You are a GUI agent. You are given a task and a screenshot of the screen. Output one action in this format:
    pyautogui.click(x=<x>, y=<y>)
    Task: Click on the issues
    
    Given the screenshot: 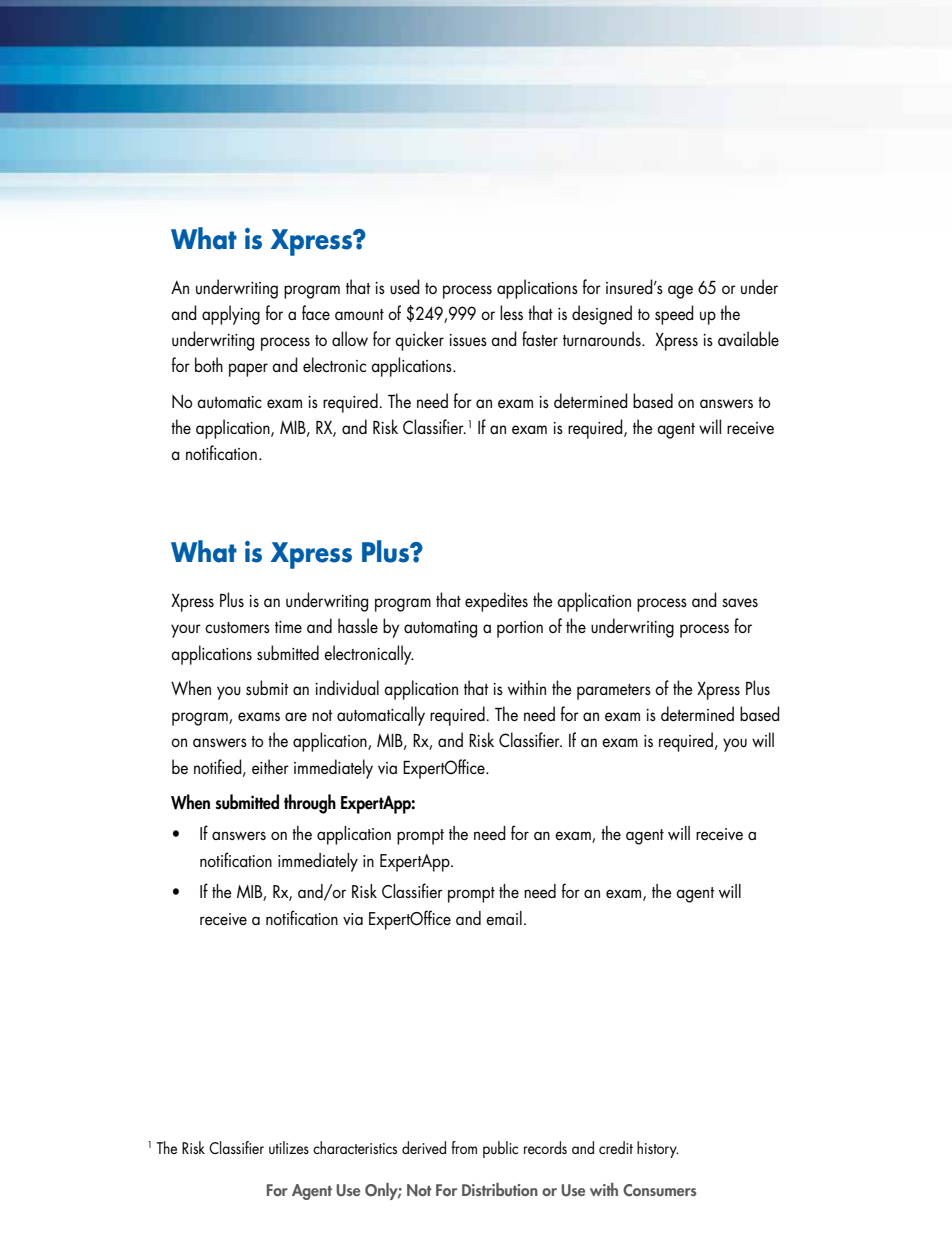 What is the action you would take?
    pyautogui.click(x=468, y=340)
